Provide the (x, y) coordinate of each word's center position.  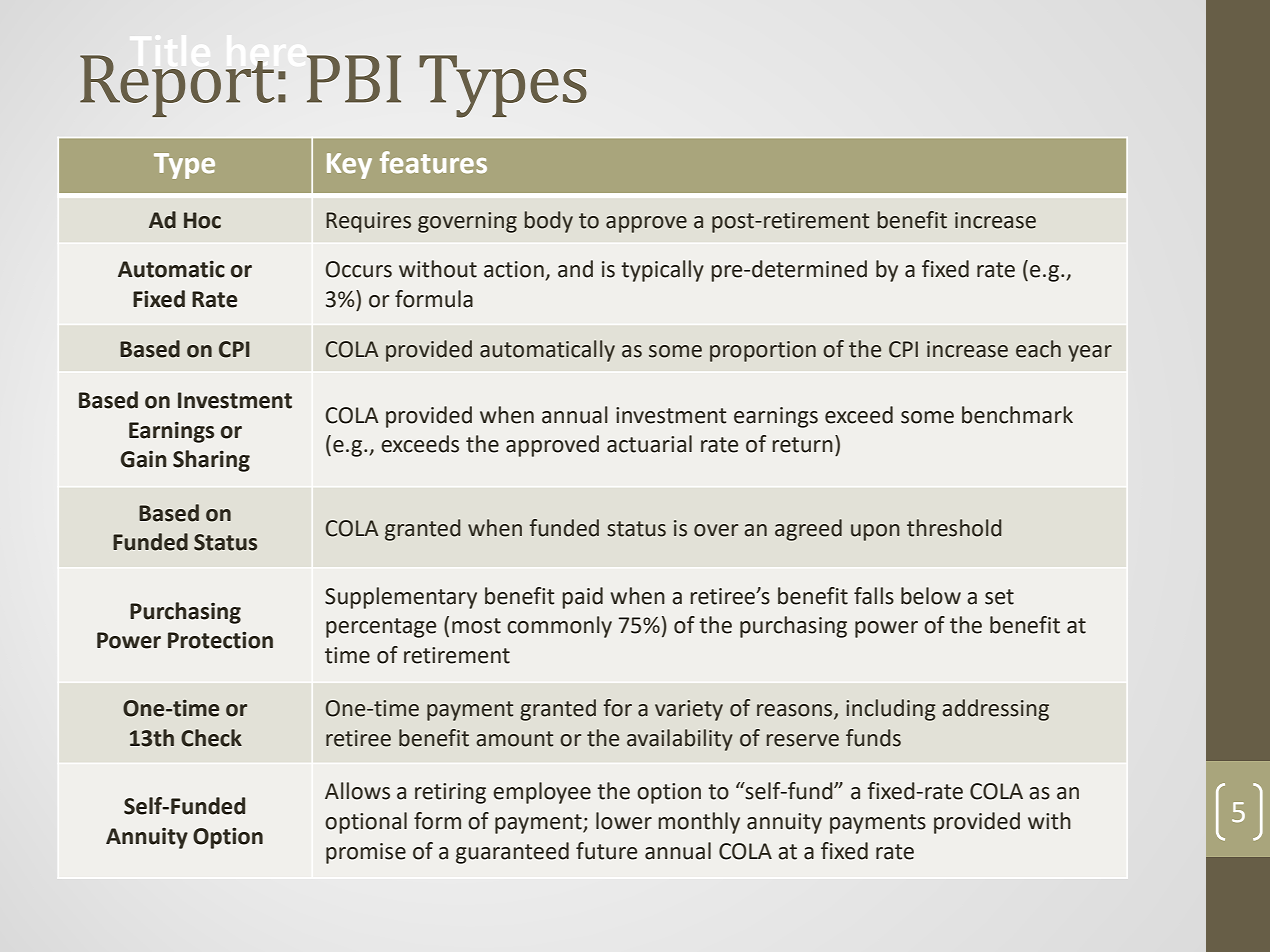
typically (662, 271)
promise (366, 853)
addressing (995, 710)
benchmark (1017, 415)
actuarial (649, 444)
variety (689, 710)
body (549, 222)
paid (582, 598)
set (999, 597)
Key (349, 166)
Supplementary (401, 598)
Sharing (211, 461)
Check (211, 738)
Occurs (359, 269)
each (1038, 349)
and (575, 269)
